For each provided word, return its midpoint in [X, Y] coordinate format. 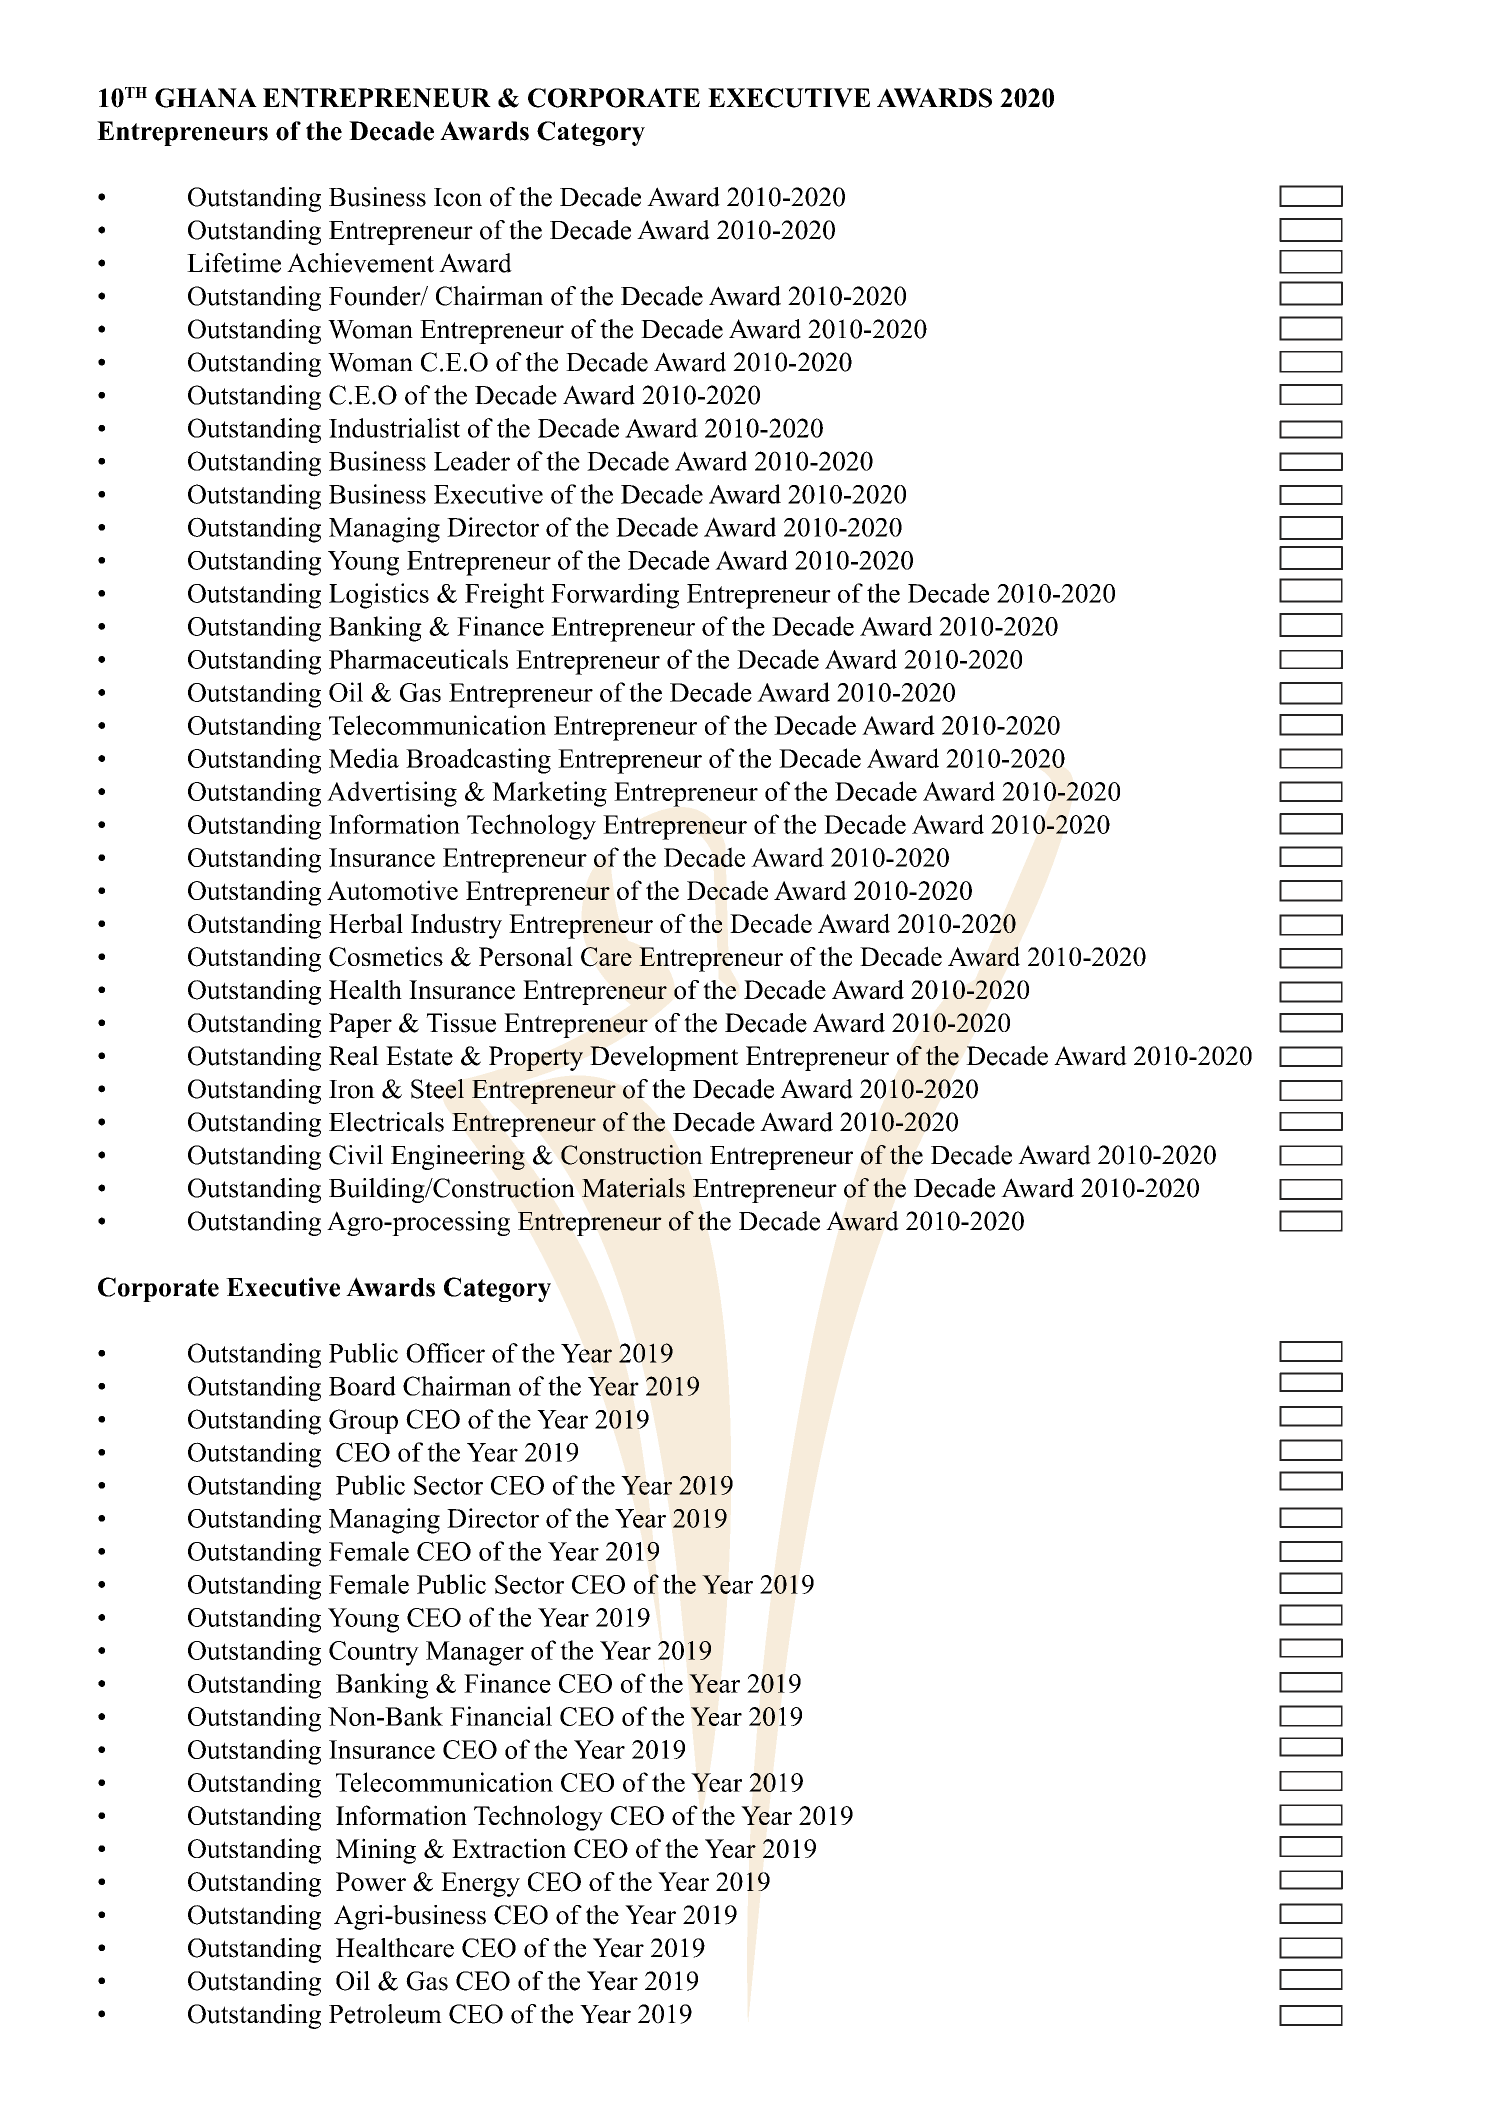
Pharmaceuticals [418, 659]
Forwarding [615, 596]
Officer [445, 1353]
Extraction [509, 1848]
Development [664, 1058]
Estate [419, 1056]
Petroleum [385, 2014]
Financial [501, 1716]
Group [363, 1421]
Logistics [379, 596]
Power [371, 1881]
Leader [472, 461]
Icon [458, 197]
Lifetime [234, 263]
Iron [352, 1089]
